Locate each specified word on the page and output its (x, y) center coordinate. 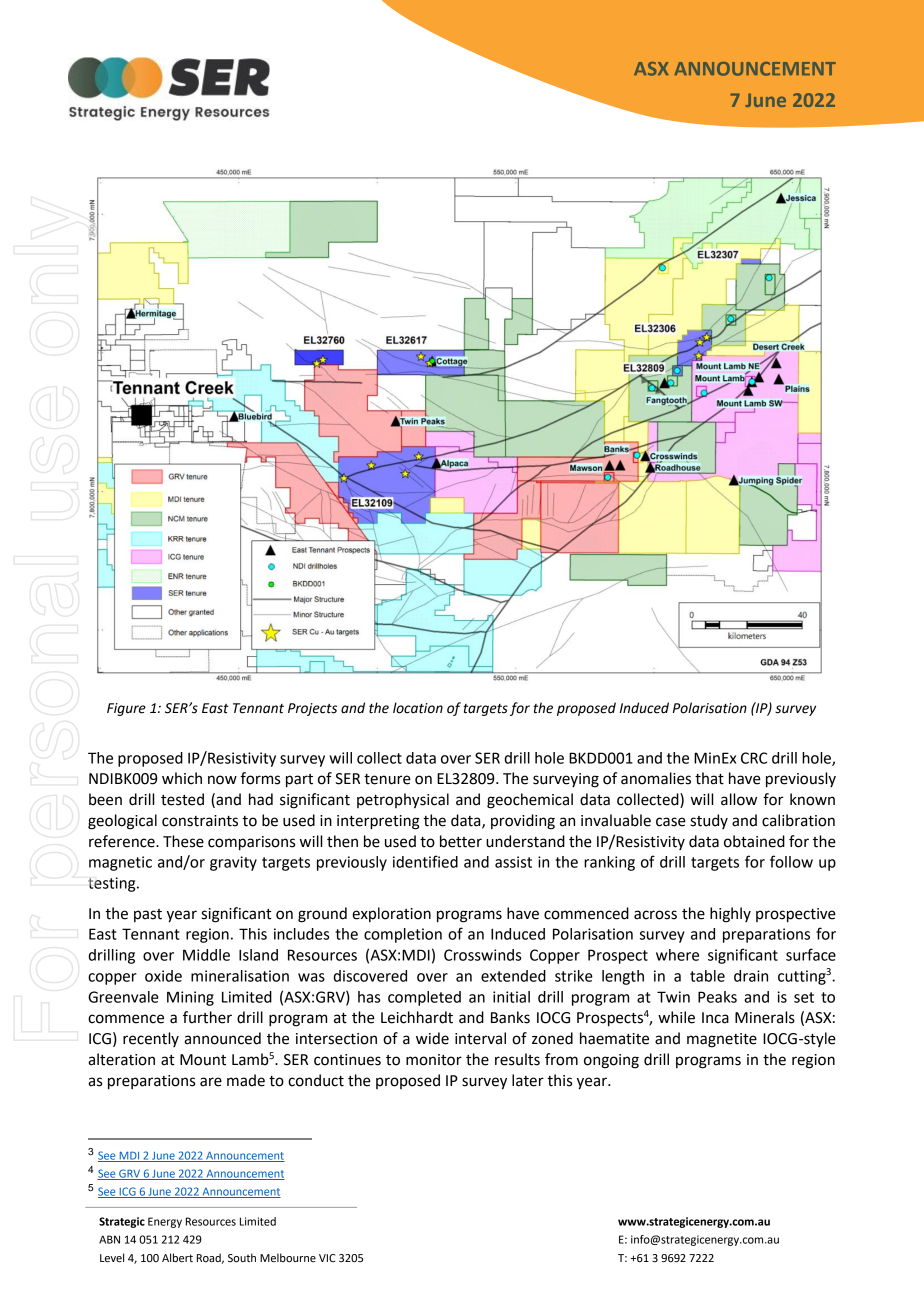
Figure (126, 709)
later (528, 1080)
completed (424, 998)
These (183, 841)
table (707, 976)
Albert (177, 1257)
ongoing (611, 1061)
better (461, 841)
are (211, 1082)
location (418, 708)
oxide (163, 976)
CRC (754, 758)
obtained (754, 841)
